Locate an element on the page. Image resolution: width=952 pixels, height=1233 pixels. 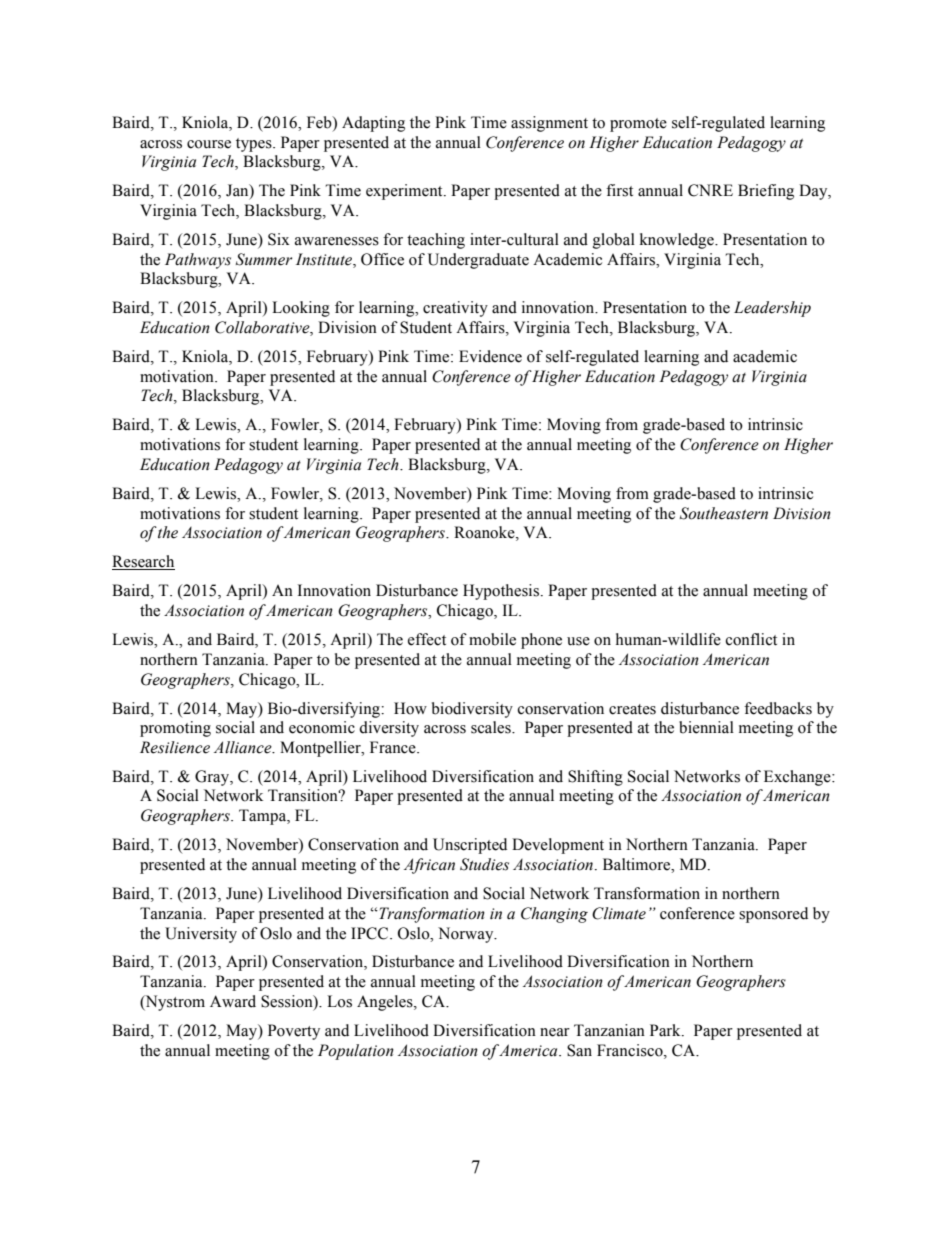
Evidence is located at coordinates (490, 356).
